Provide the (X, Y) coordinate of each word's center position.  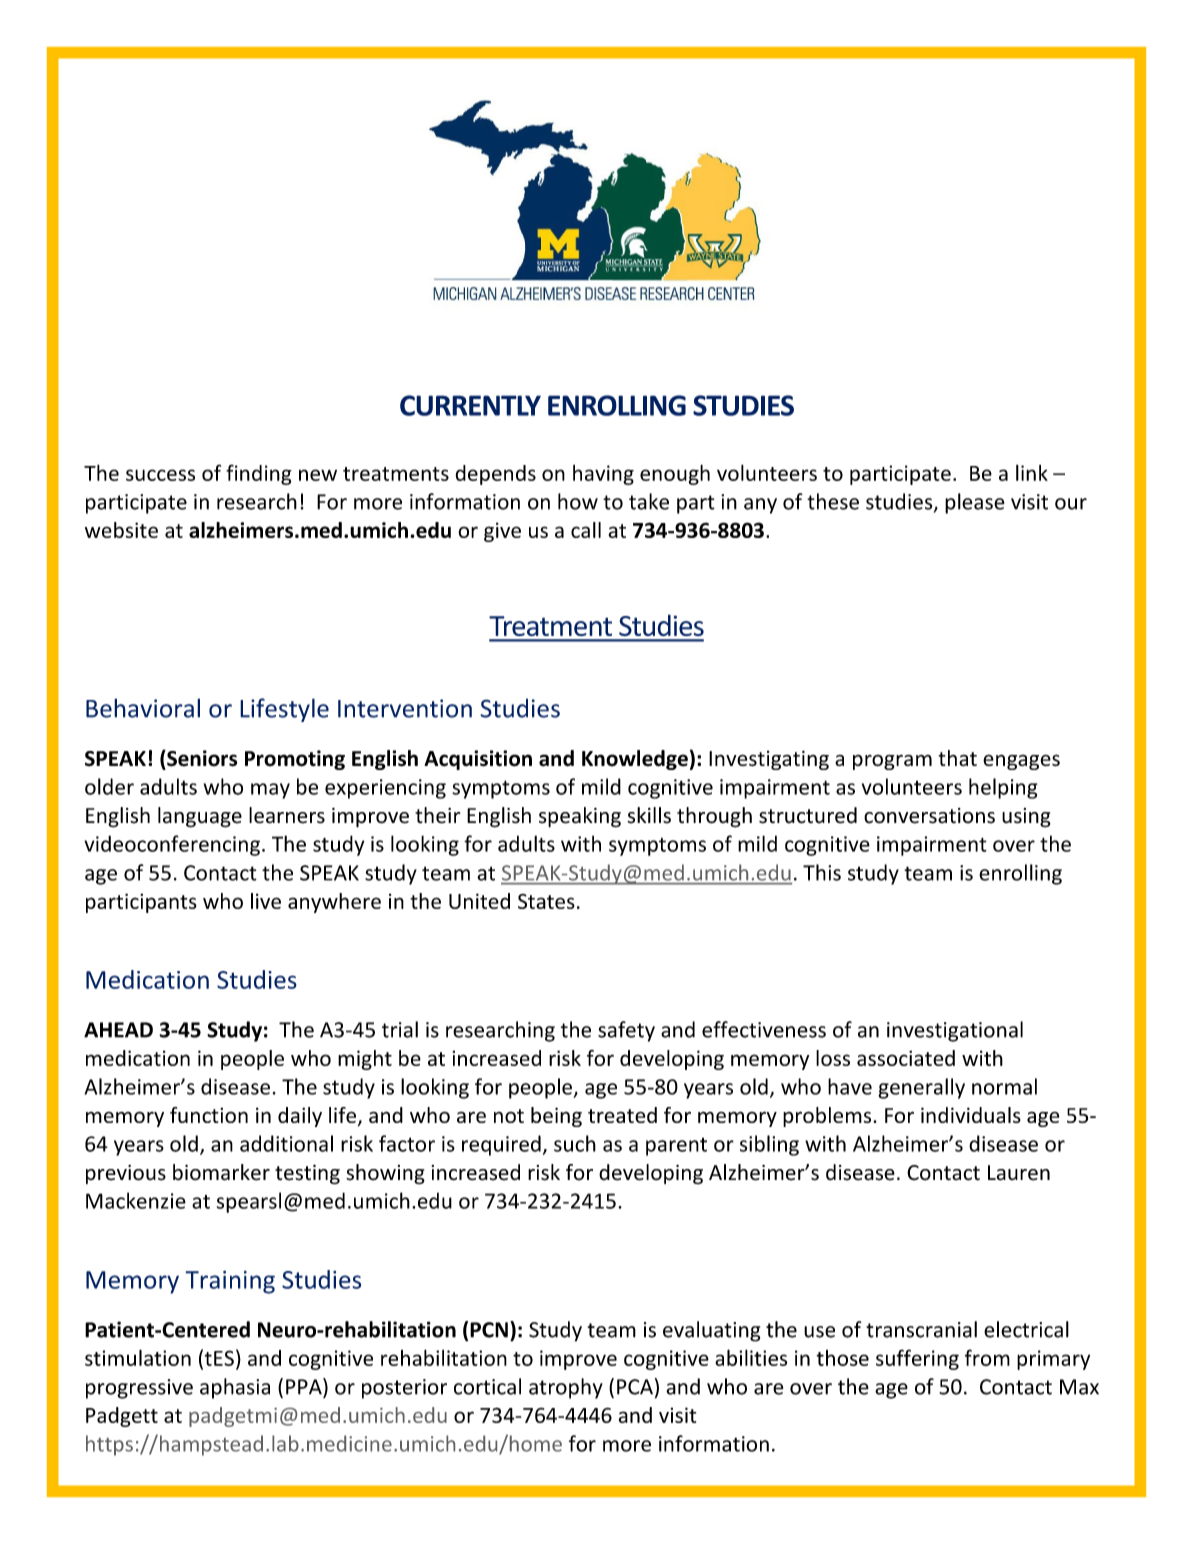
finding (259, 474)
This (822, 872)
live (266, 901)
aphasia (235, 1388)
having (603, 475)
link (1032, 473)
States (546, 901)
